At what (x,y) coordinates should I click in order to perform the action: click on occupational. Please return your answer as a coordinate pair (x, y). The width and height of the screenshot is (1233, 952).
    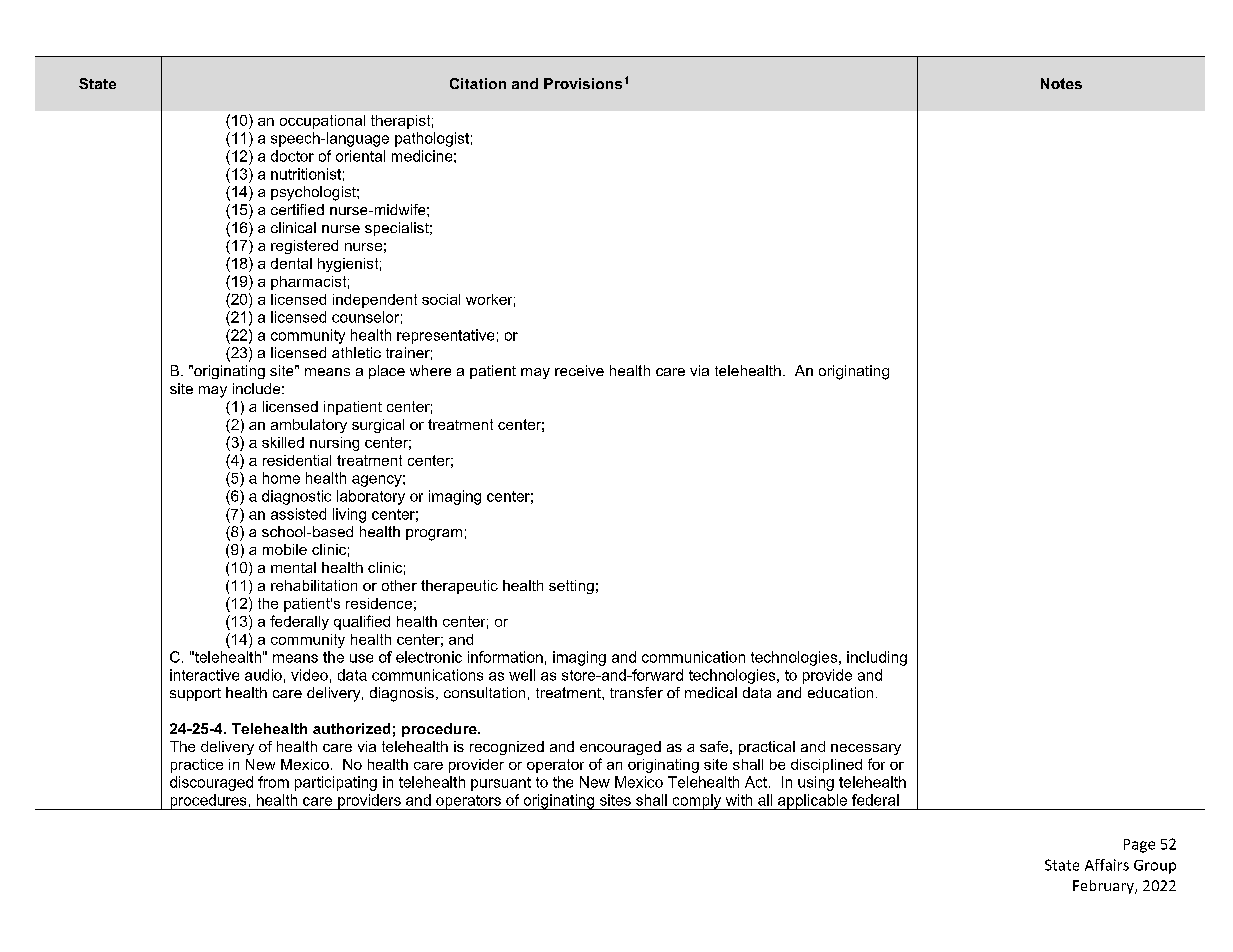
    Looking at the image, I should click on (322, 122).
